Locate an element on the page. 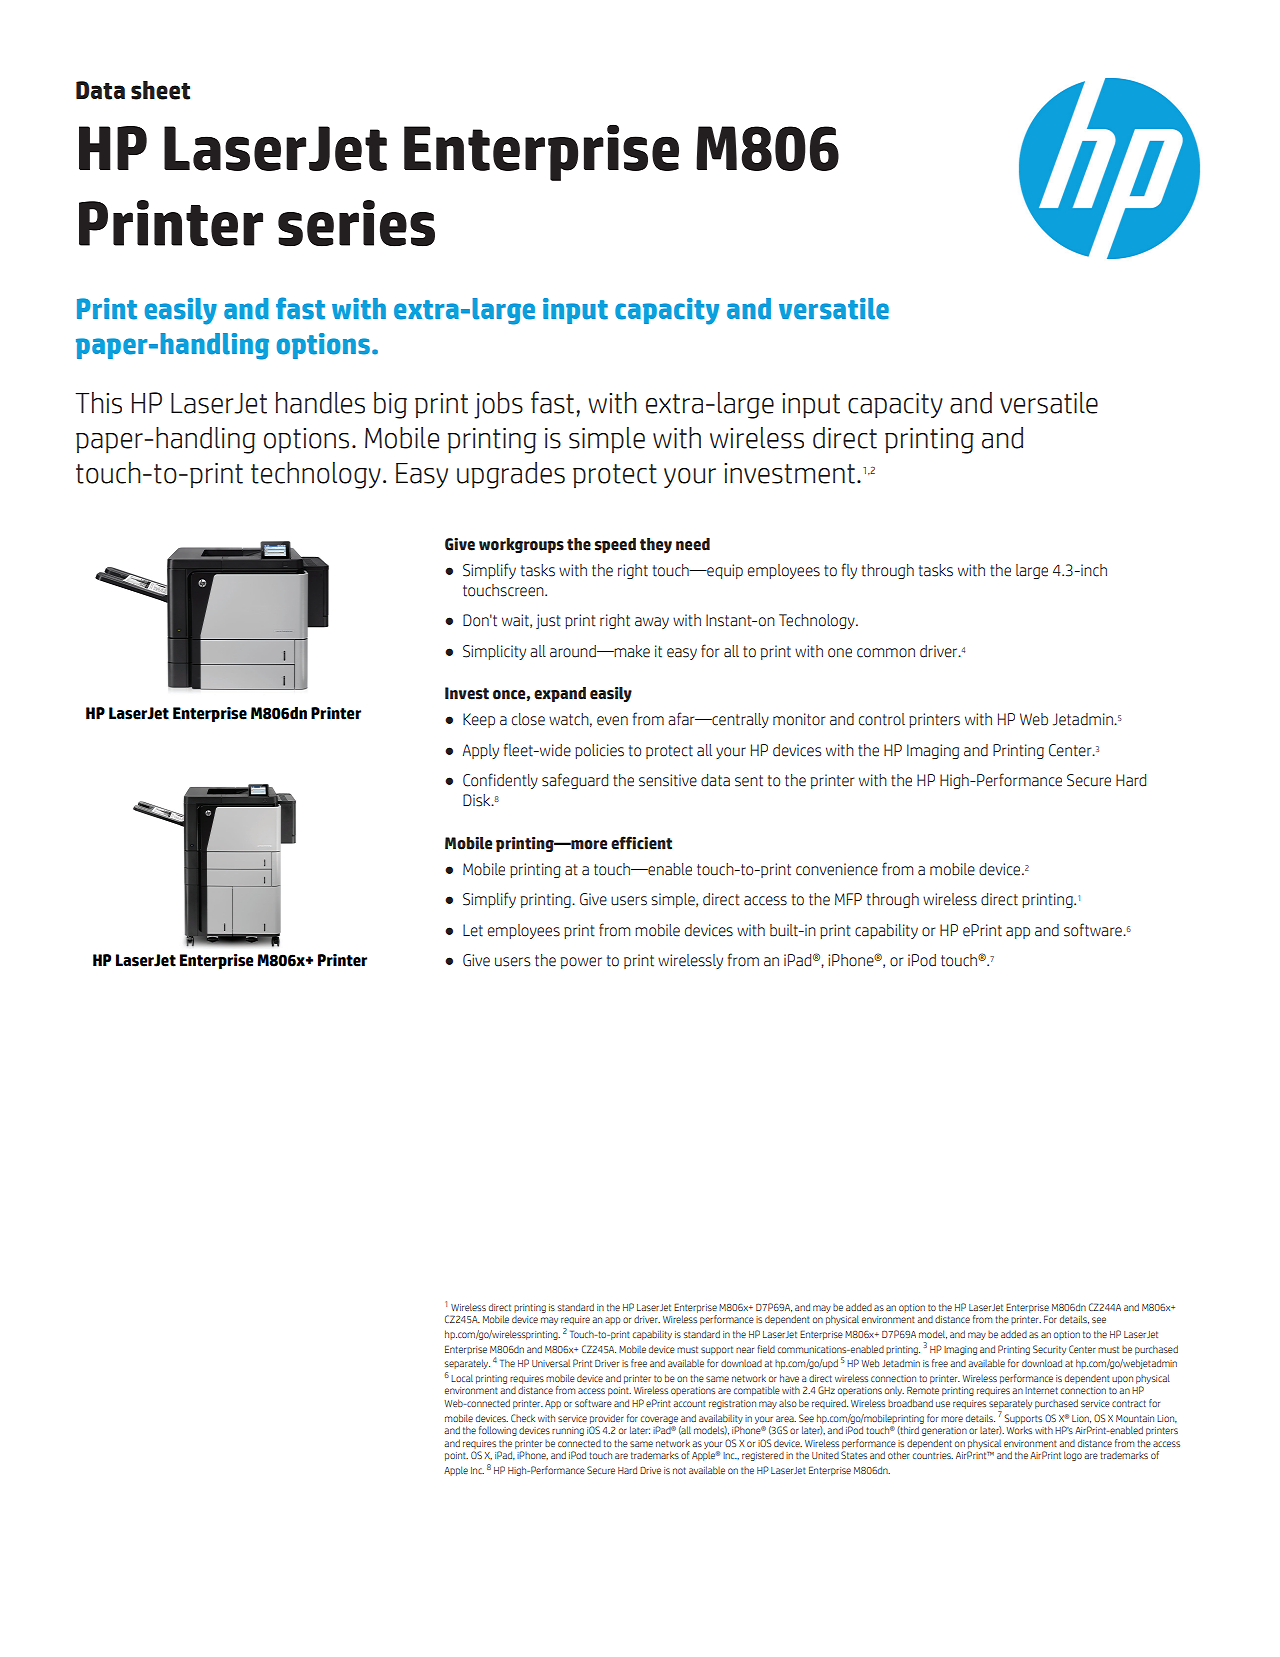  safeguard is located at coordinates (575, 781).
